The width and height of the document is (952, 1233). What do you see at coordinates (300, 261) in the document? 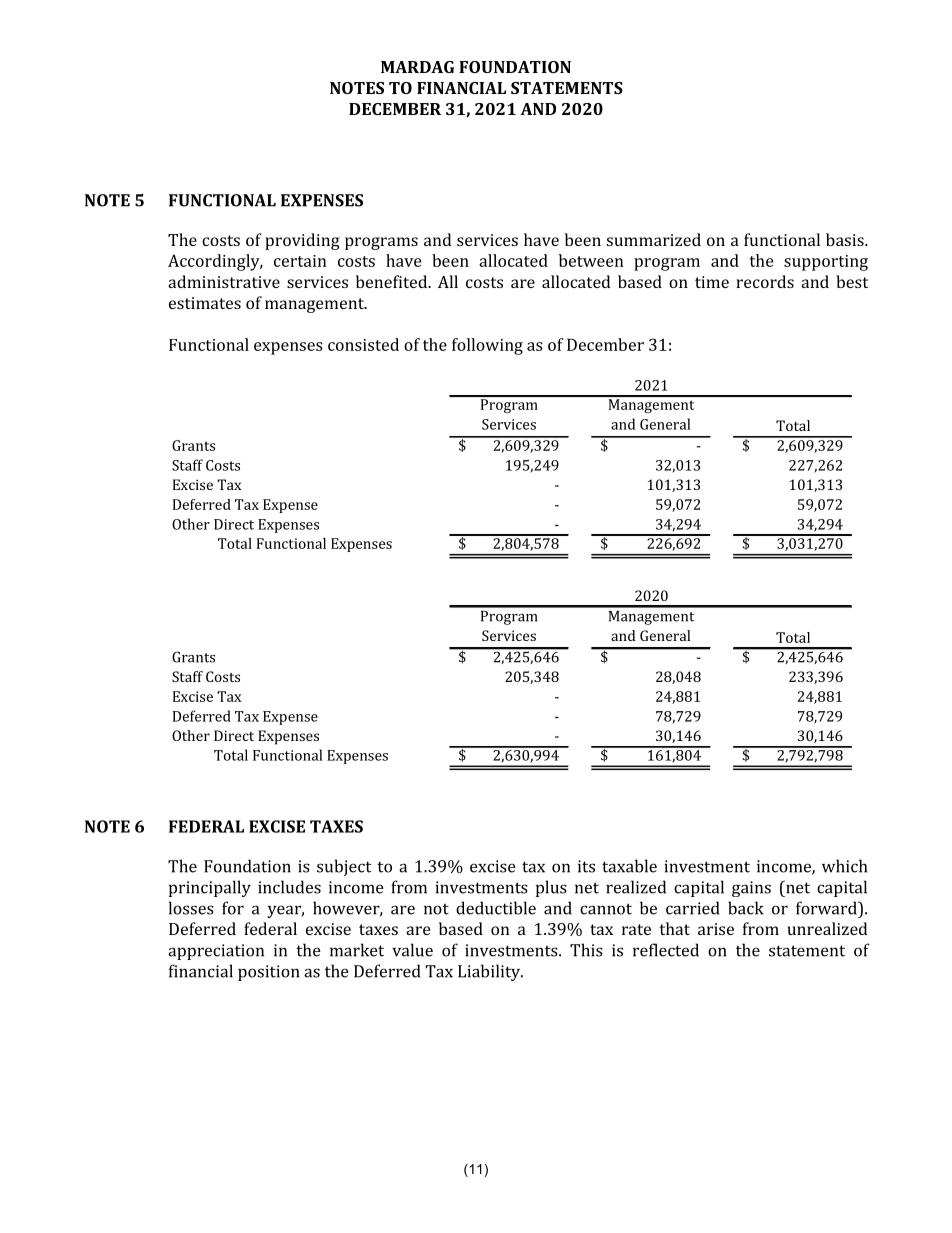
I see `certain` at bounding box center [300, 261].
